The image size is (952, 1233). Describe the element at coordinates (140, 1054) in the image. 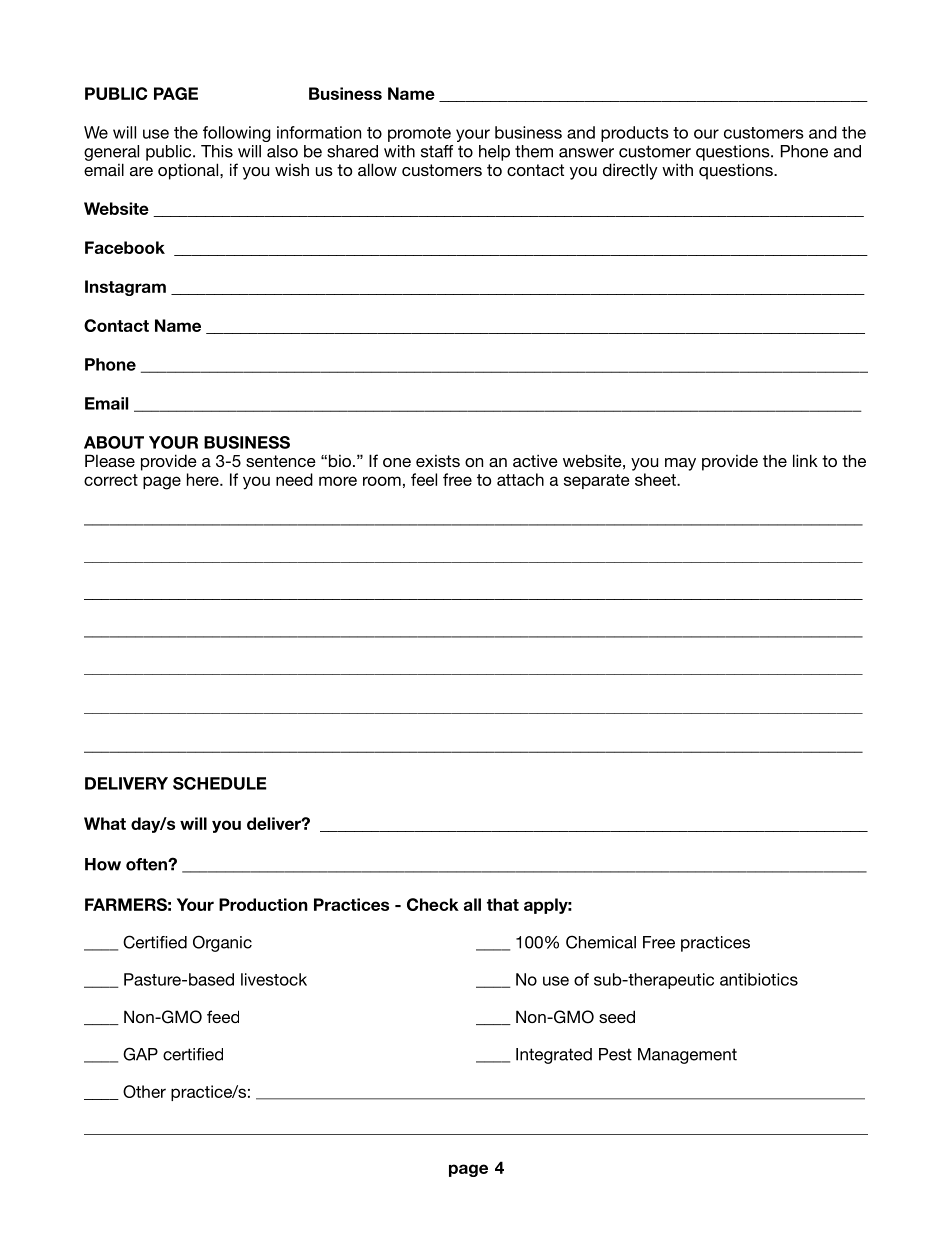

I see `GAP` at that location.
